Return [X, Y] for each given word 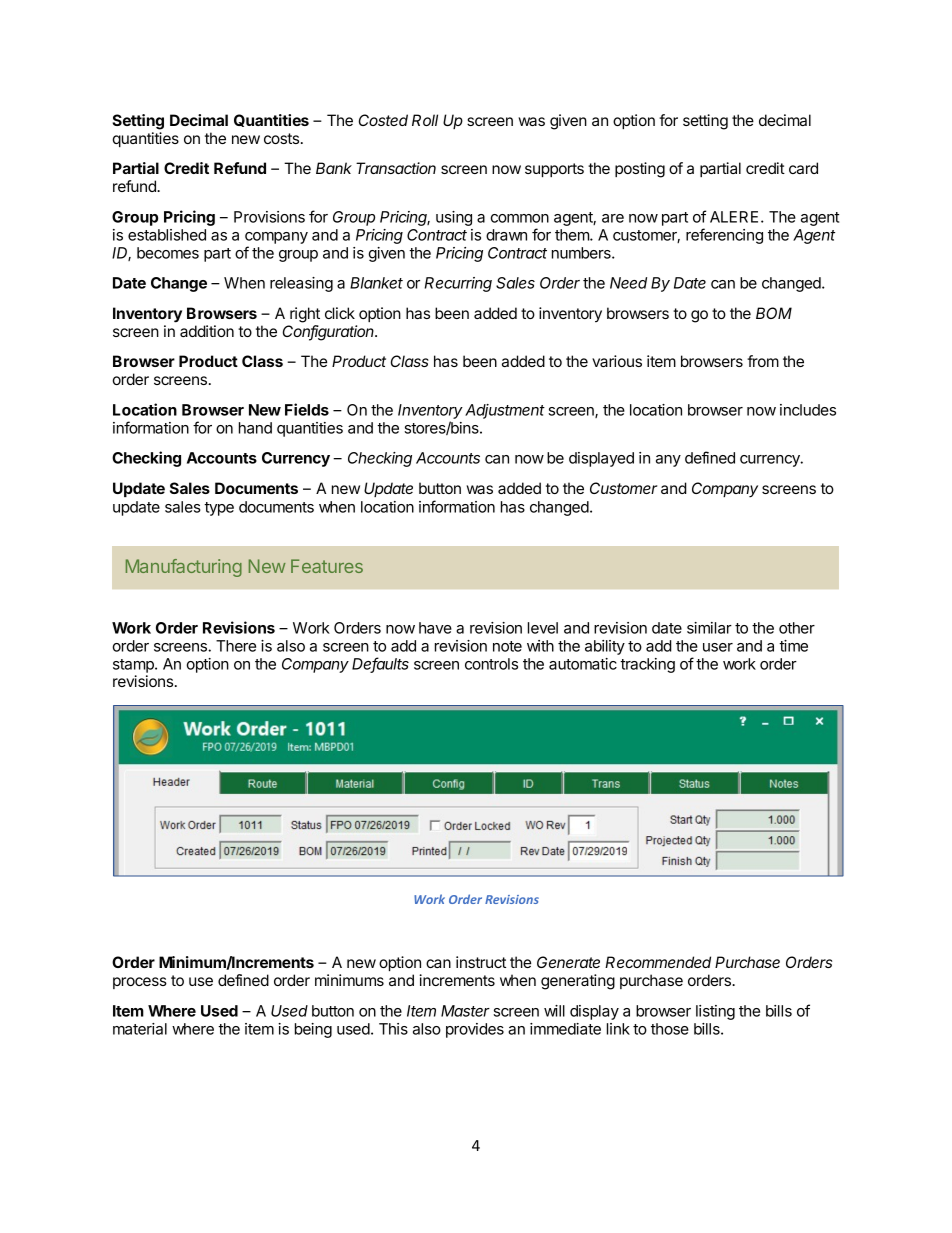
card [803, 168]
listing [715, 1012]
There [236, 646]
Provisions [269, 217]
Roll [425, 120]
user [718, 647]
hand [255, 428]
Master [465, 1011]
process [140, 983]
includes [808, 410]
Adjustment [505, 411]
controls [491, 664]
